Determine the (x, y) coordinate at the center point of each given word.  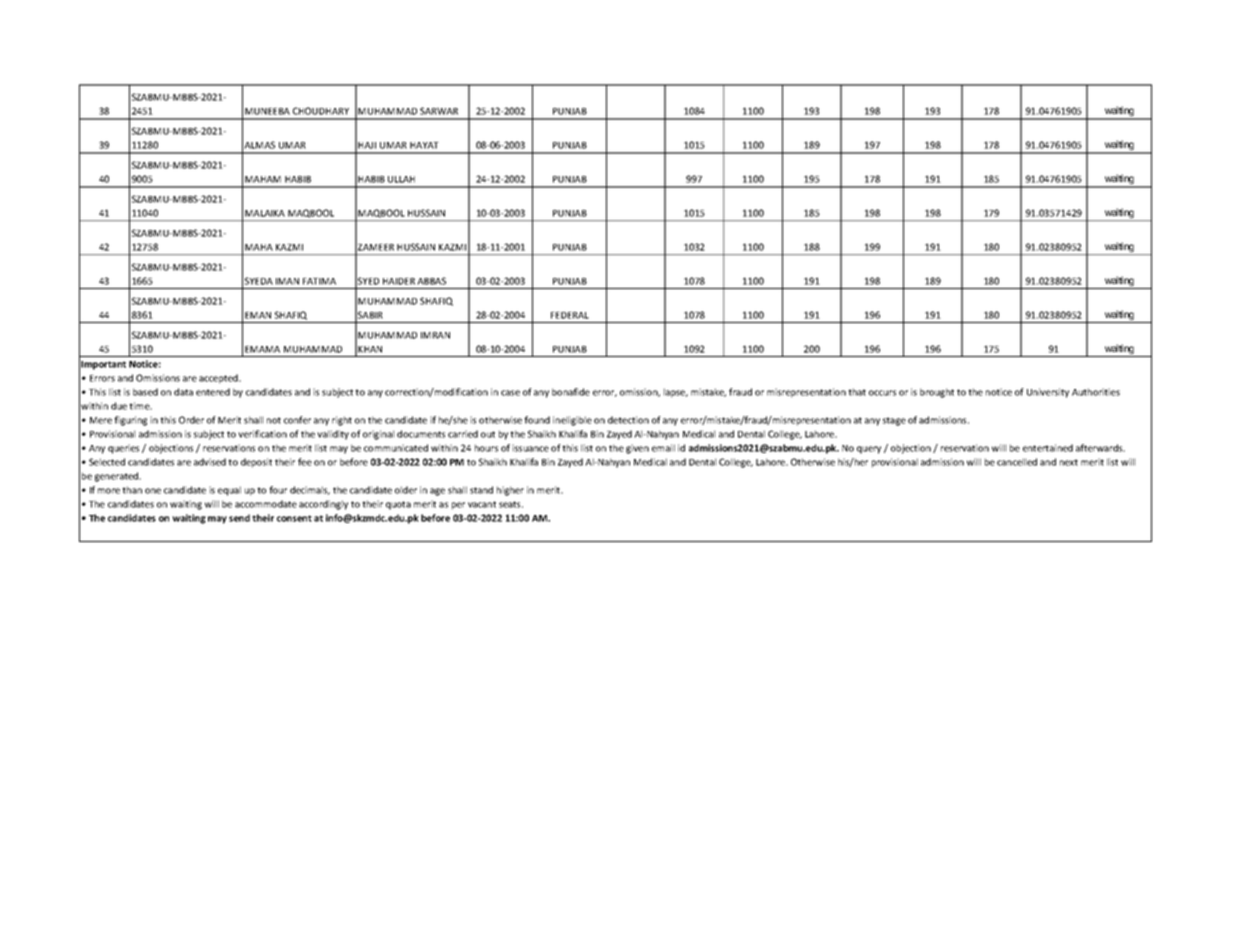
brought (937, 393)
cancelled (1017, 462)
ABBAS (431, 281)
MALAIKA (265, 213)
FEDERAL (570, 315)
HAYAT (424, 145)
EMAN (258, 315)
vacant (482, 504)
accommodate (266, 504)
